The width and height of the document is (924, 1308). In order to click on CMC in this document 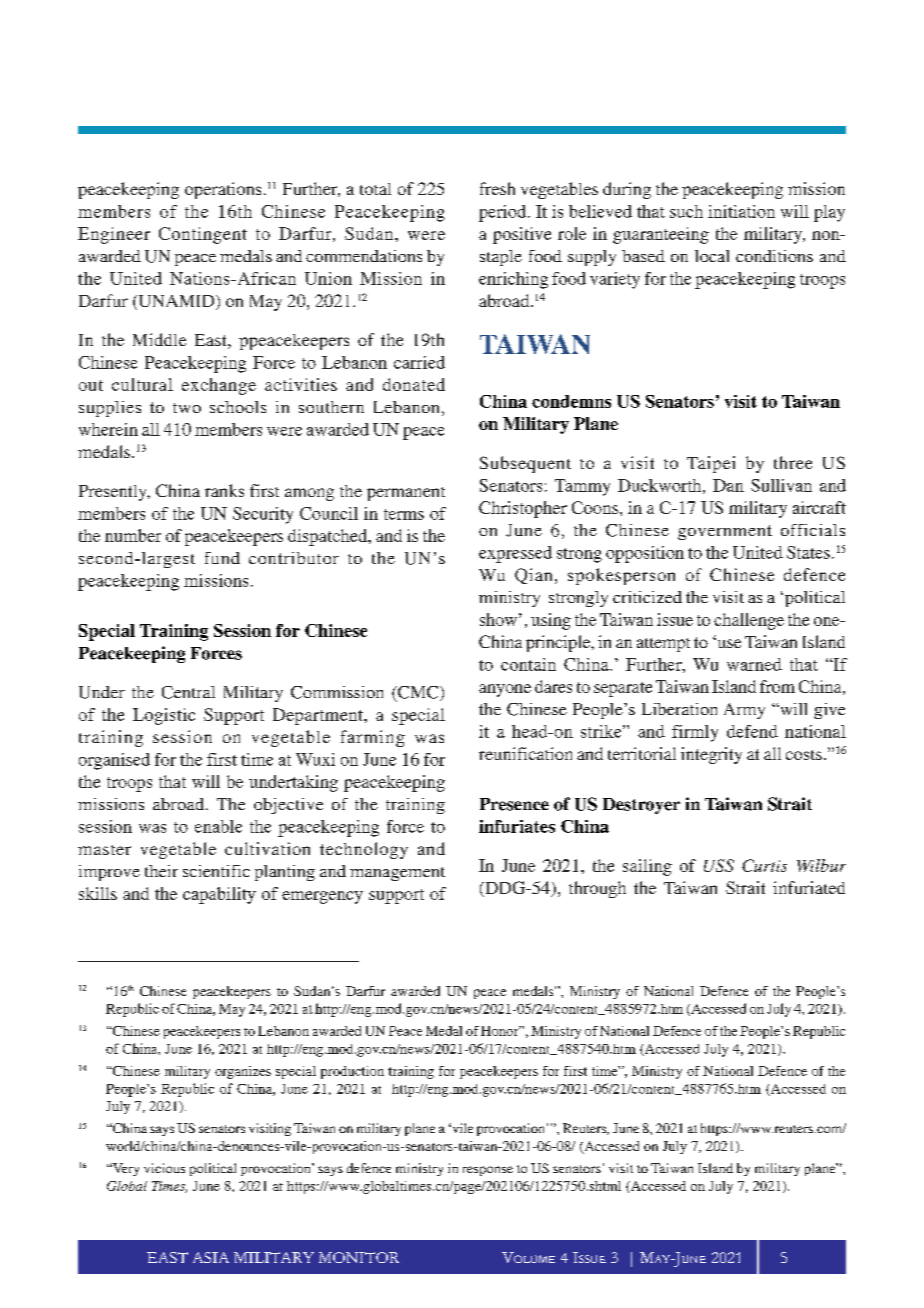, I will do `click(418, 693)`.
